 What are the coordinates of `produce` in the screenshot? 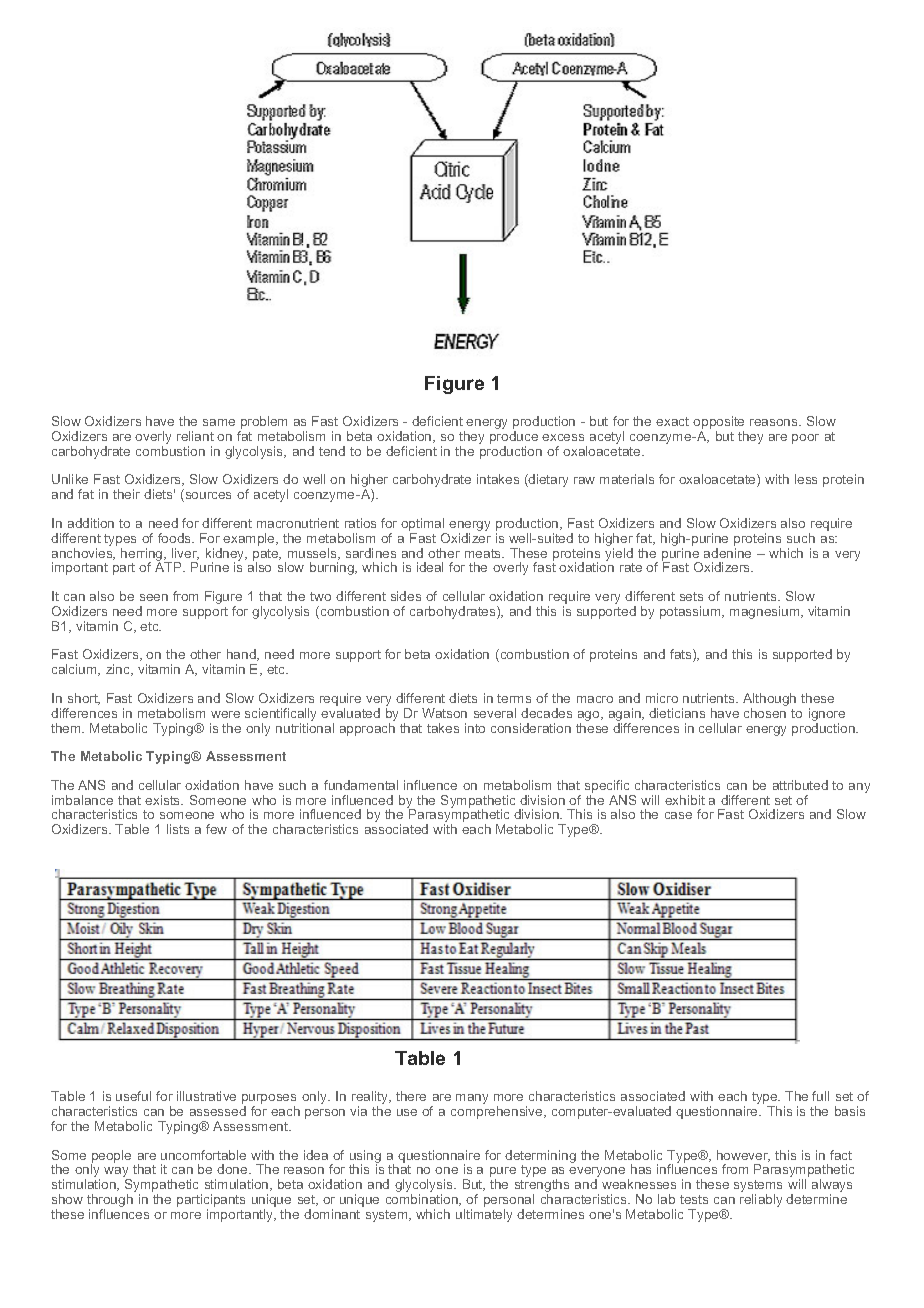 It's located at (514, 439).
